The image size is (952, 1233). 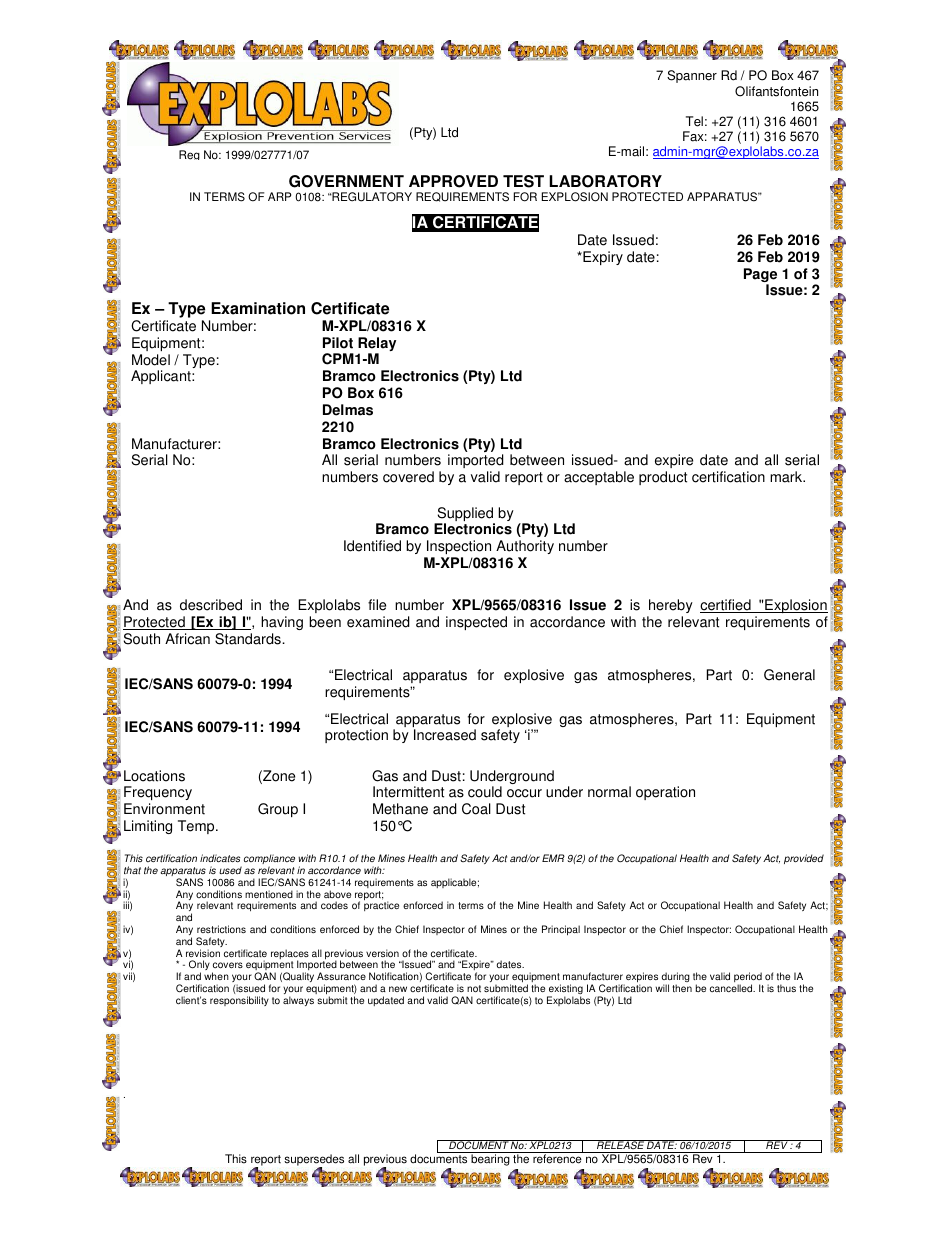 What do you see at coordinates (760, 276) in the image?
I see `Page` at bounding box center [760, 276].
